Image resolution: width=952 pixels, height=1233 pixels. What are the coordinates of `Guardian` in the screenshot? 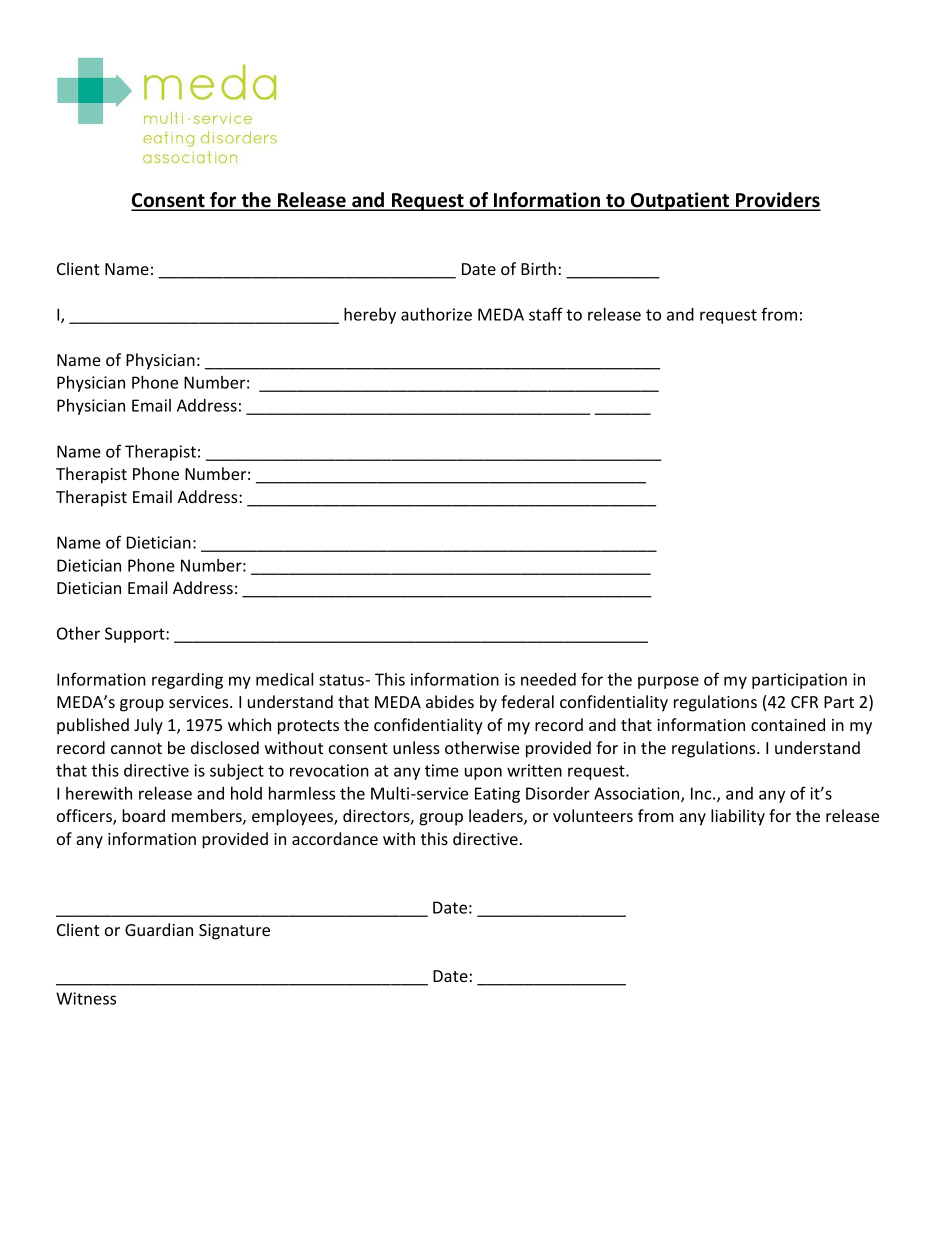 It's located at (159, 929).
